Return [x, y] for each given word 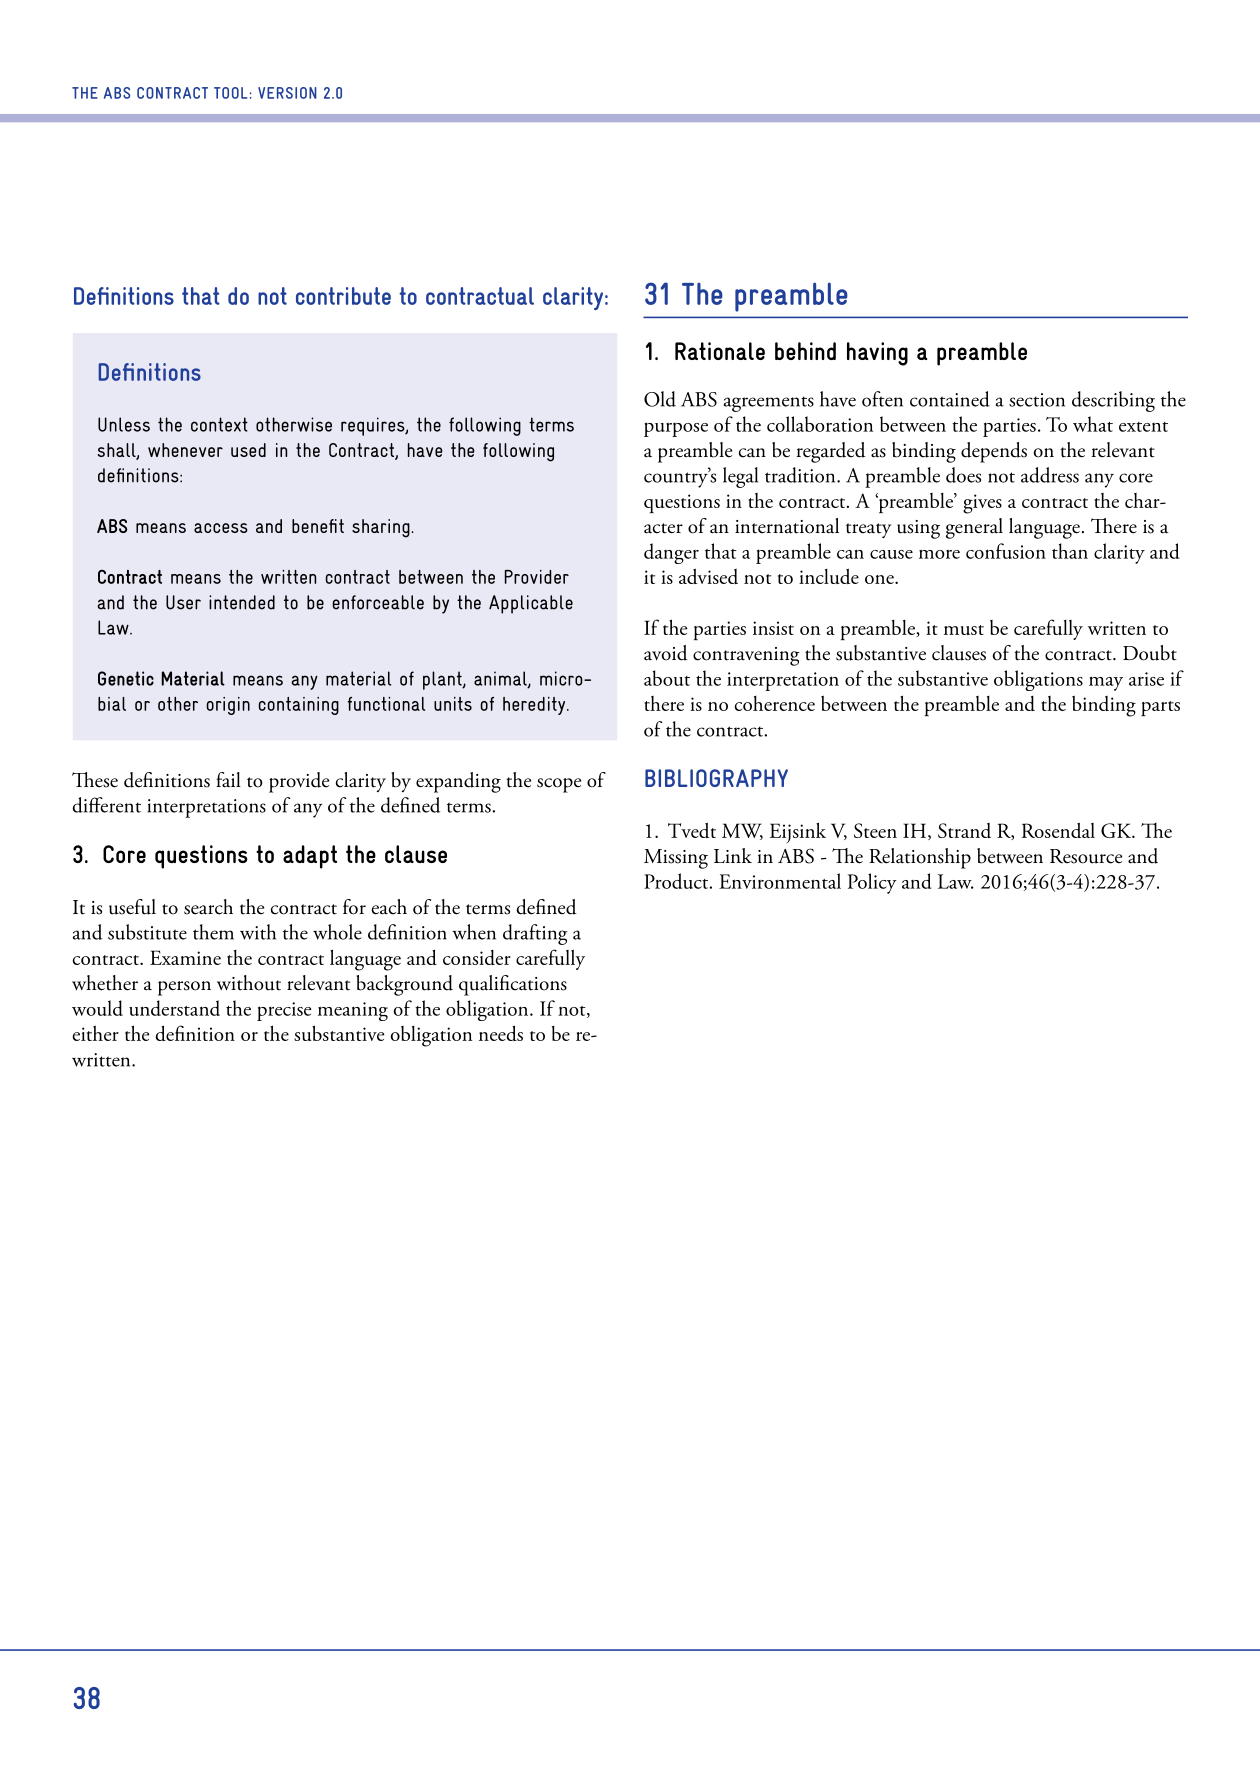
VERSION [287, 93]
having [877, 354]
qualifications [513, 985]
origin [228, 706]
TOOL [230, 93]
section [1037, 400]
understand [174, 1008]
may [1106, 683]
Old [660, 399]
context [219, 424]
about [667, 678]
